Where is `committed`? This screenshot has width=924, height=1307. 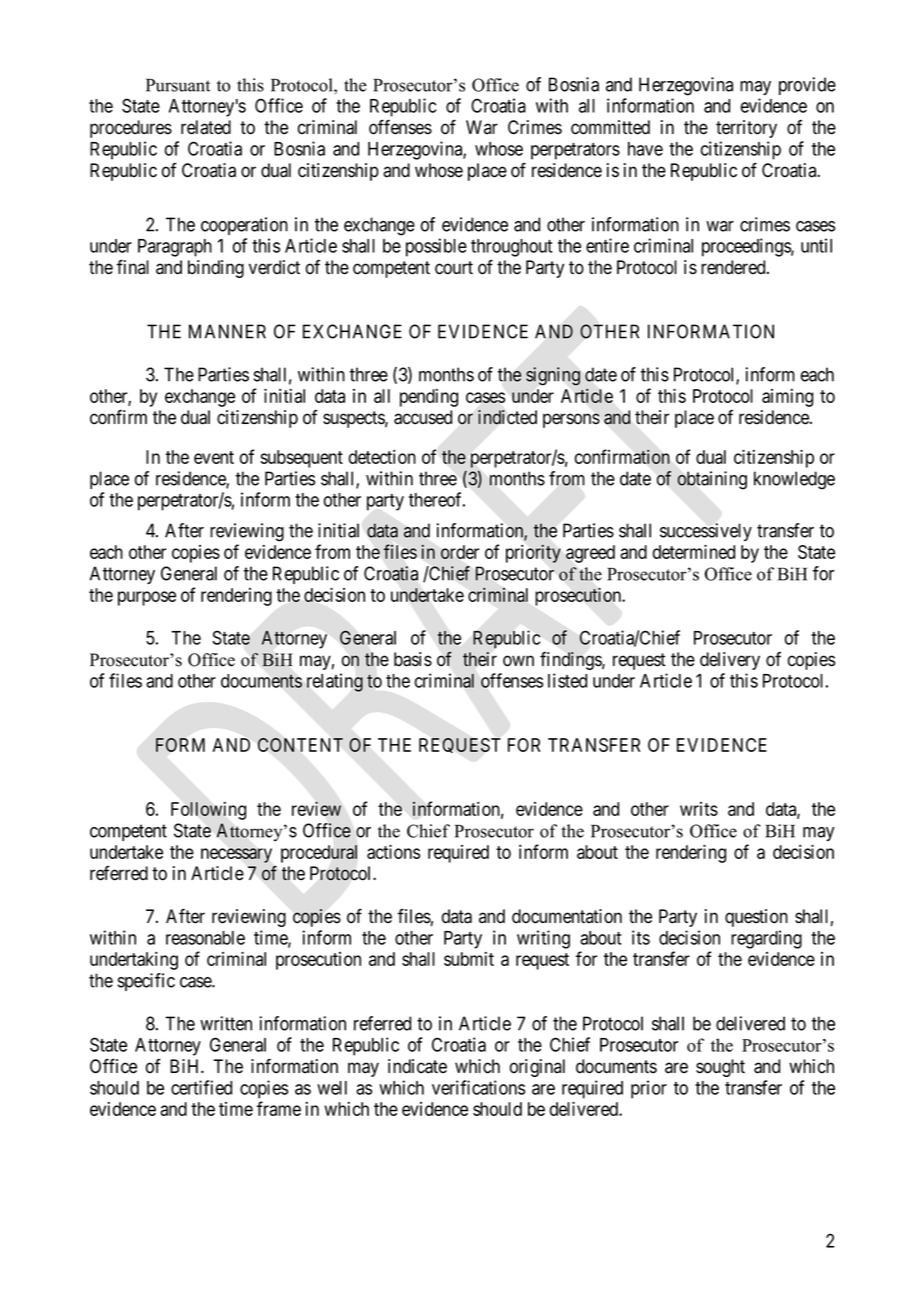
committed is located at coordinates (610, 127).
